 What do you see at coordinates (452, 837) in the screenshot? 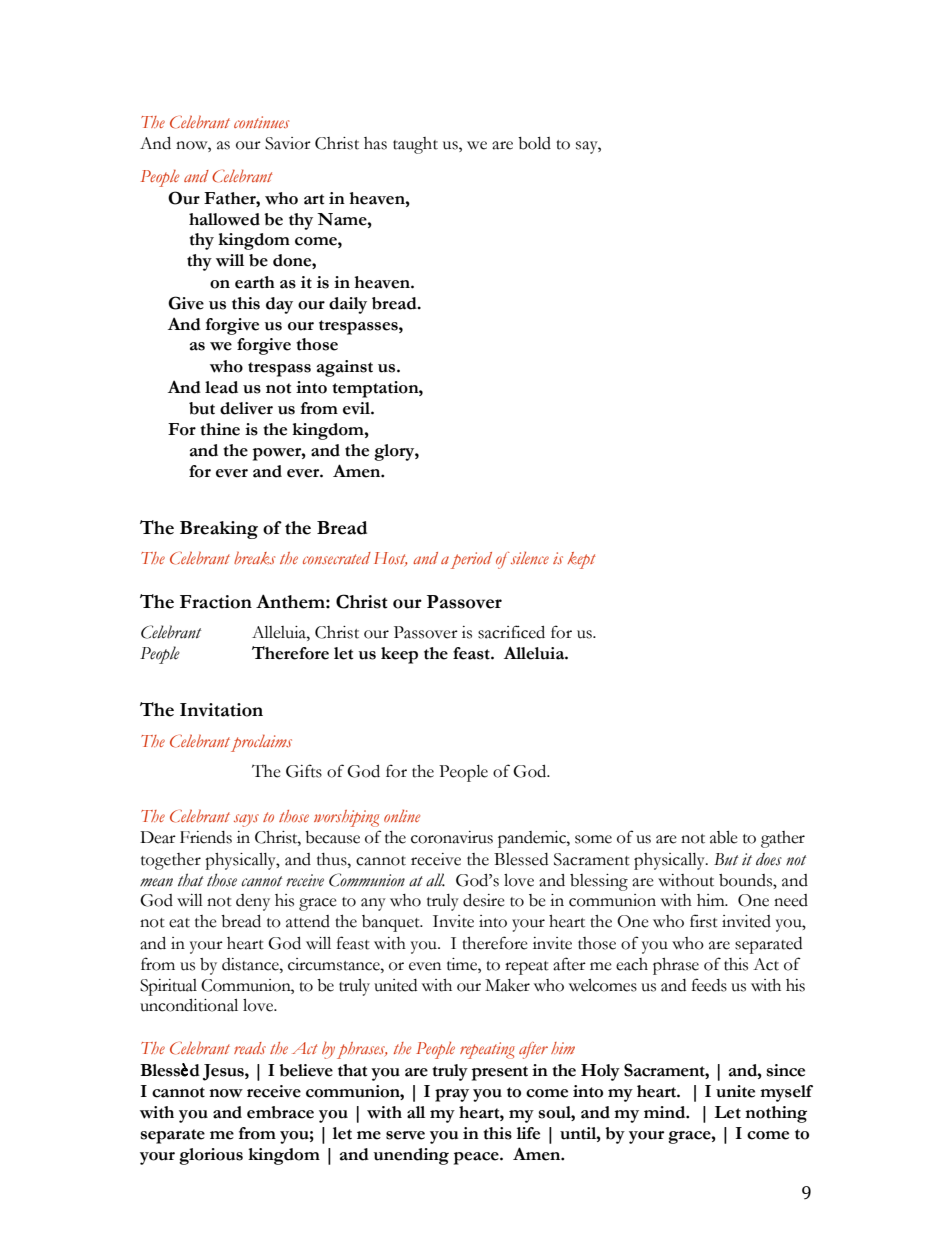
I see `coronavirus` at bounding box center [452, 837].
